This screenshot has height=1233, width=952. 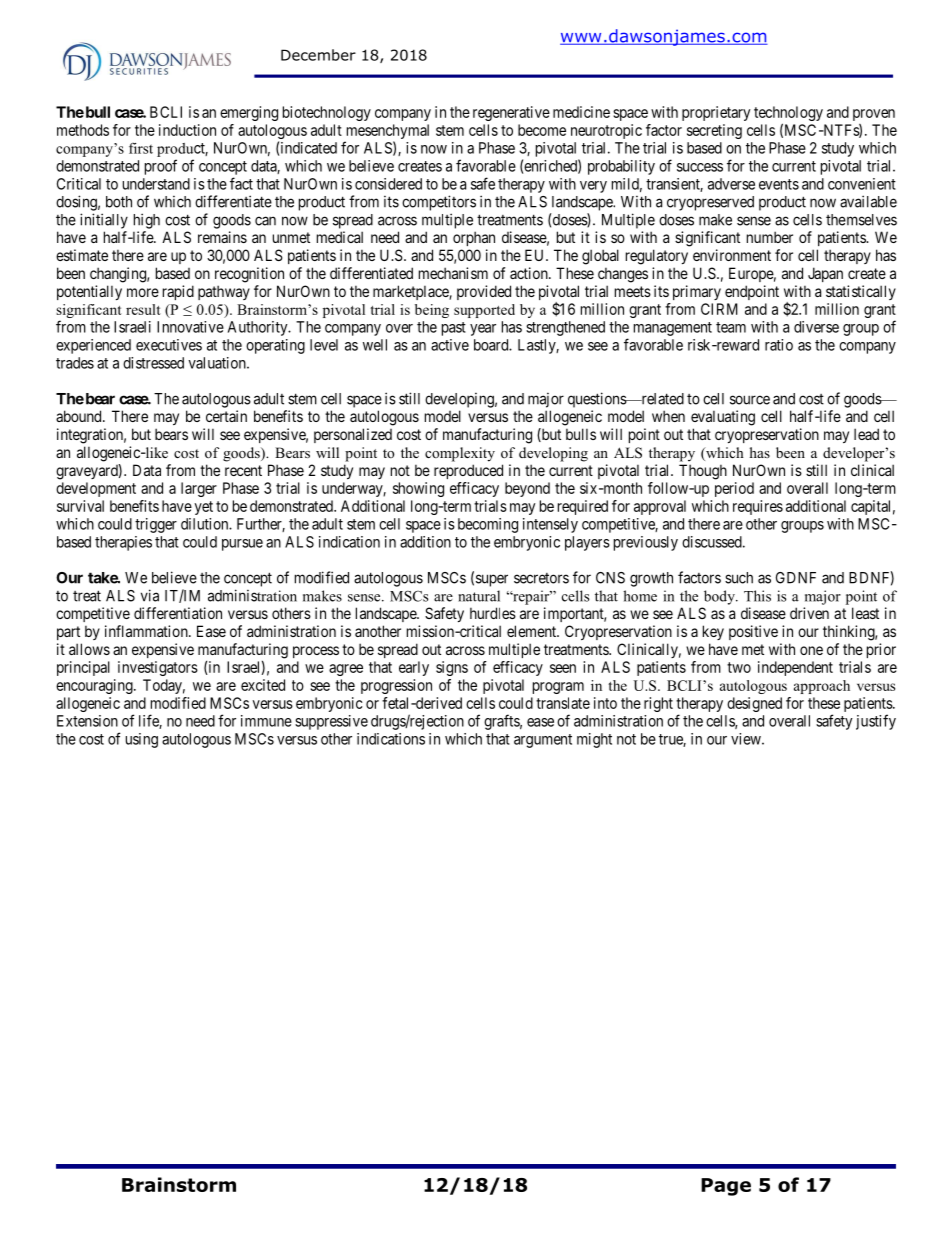 What do you see at coordinates (543, 741) in the screenshot?
I see `argument` at bounding box center [543, 741].
